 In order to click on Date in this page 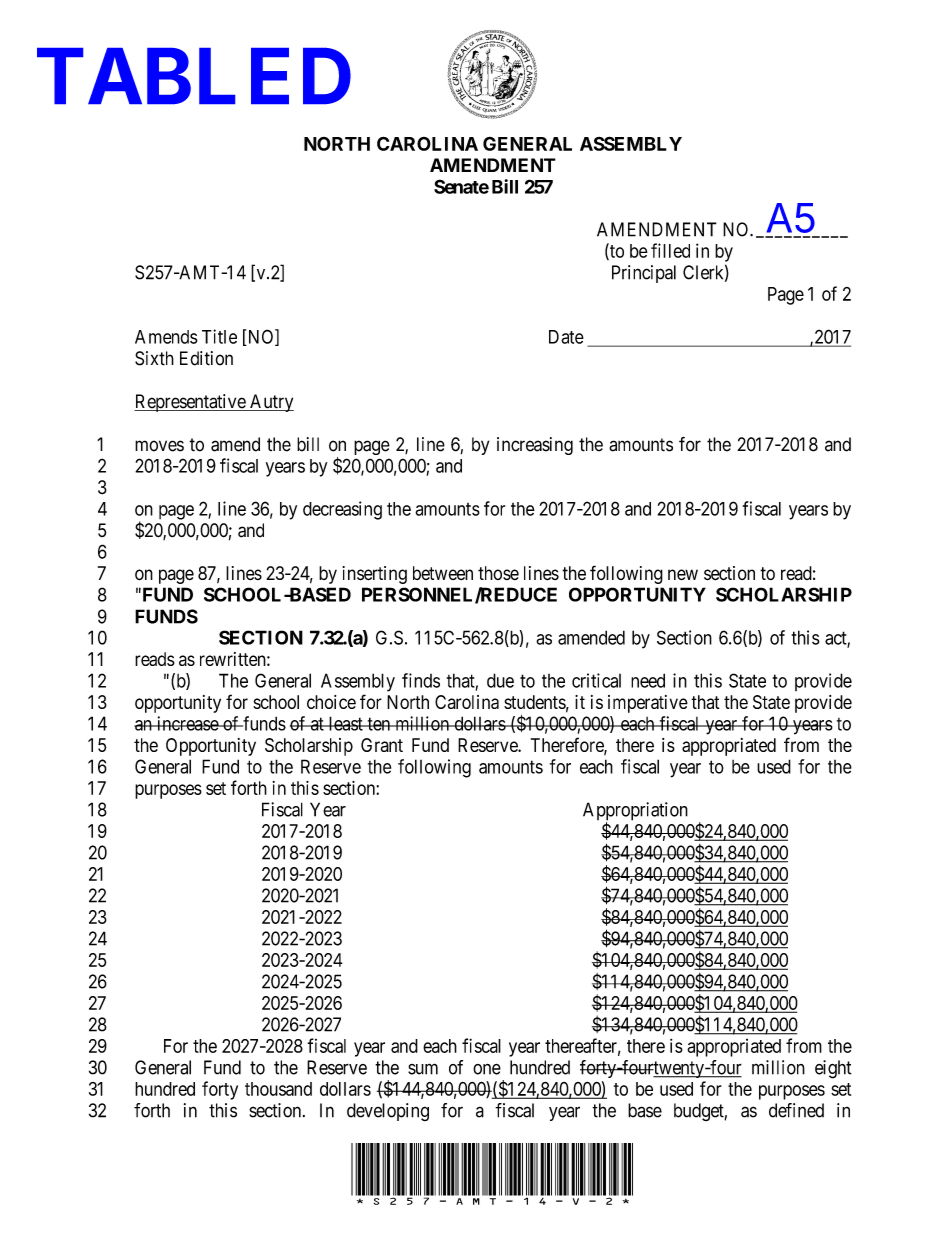, I will do `click(566, 337)`.
